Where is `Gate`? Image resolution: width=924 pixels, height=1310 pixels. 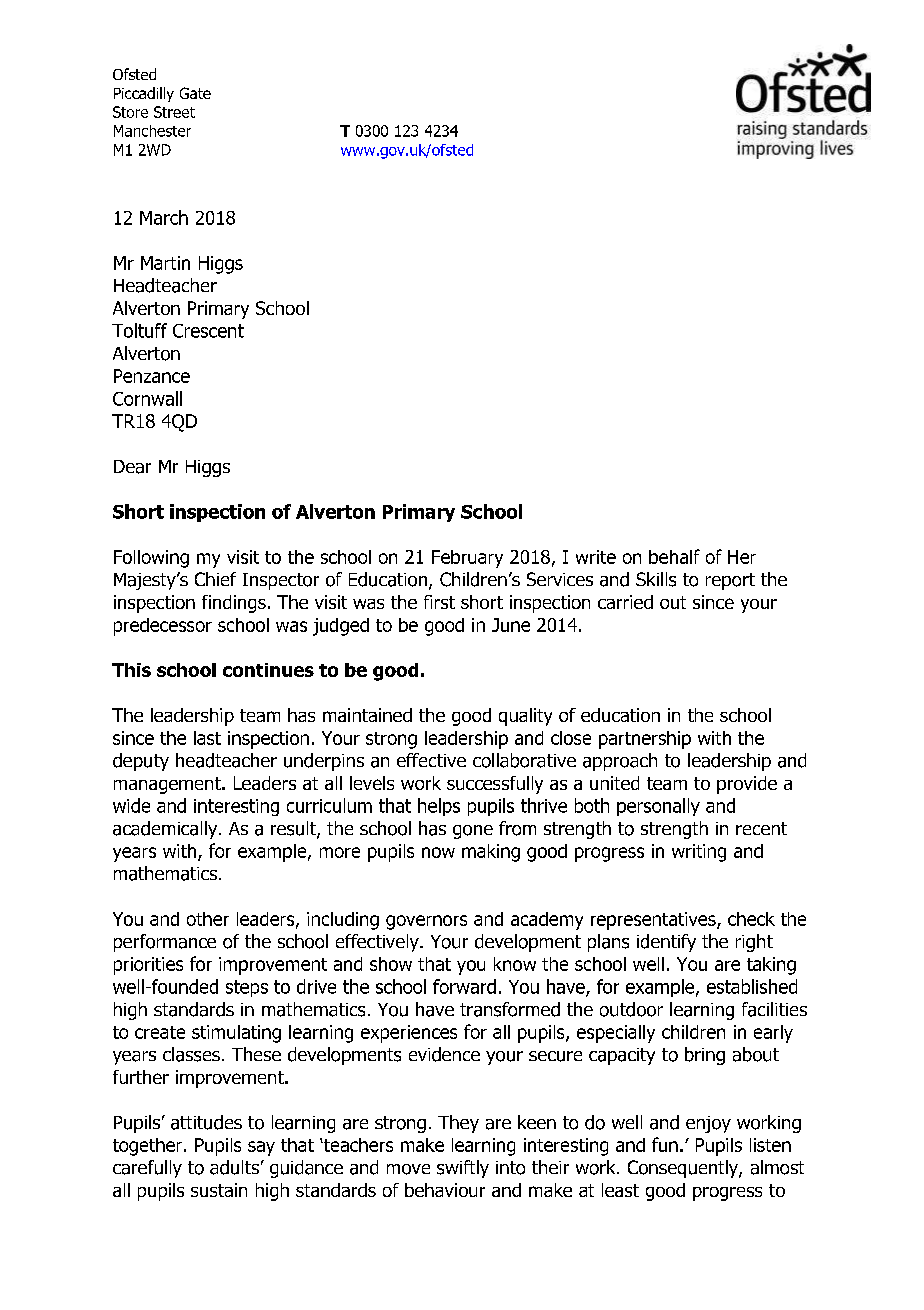
Gate is located at coordinates (195, 93).
